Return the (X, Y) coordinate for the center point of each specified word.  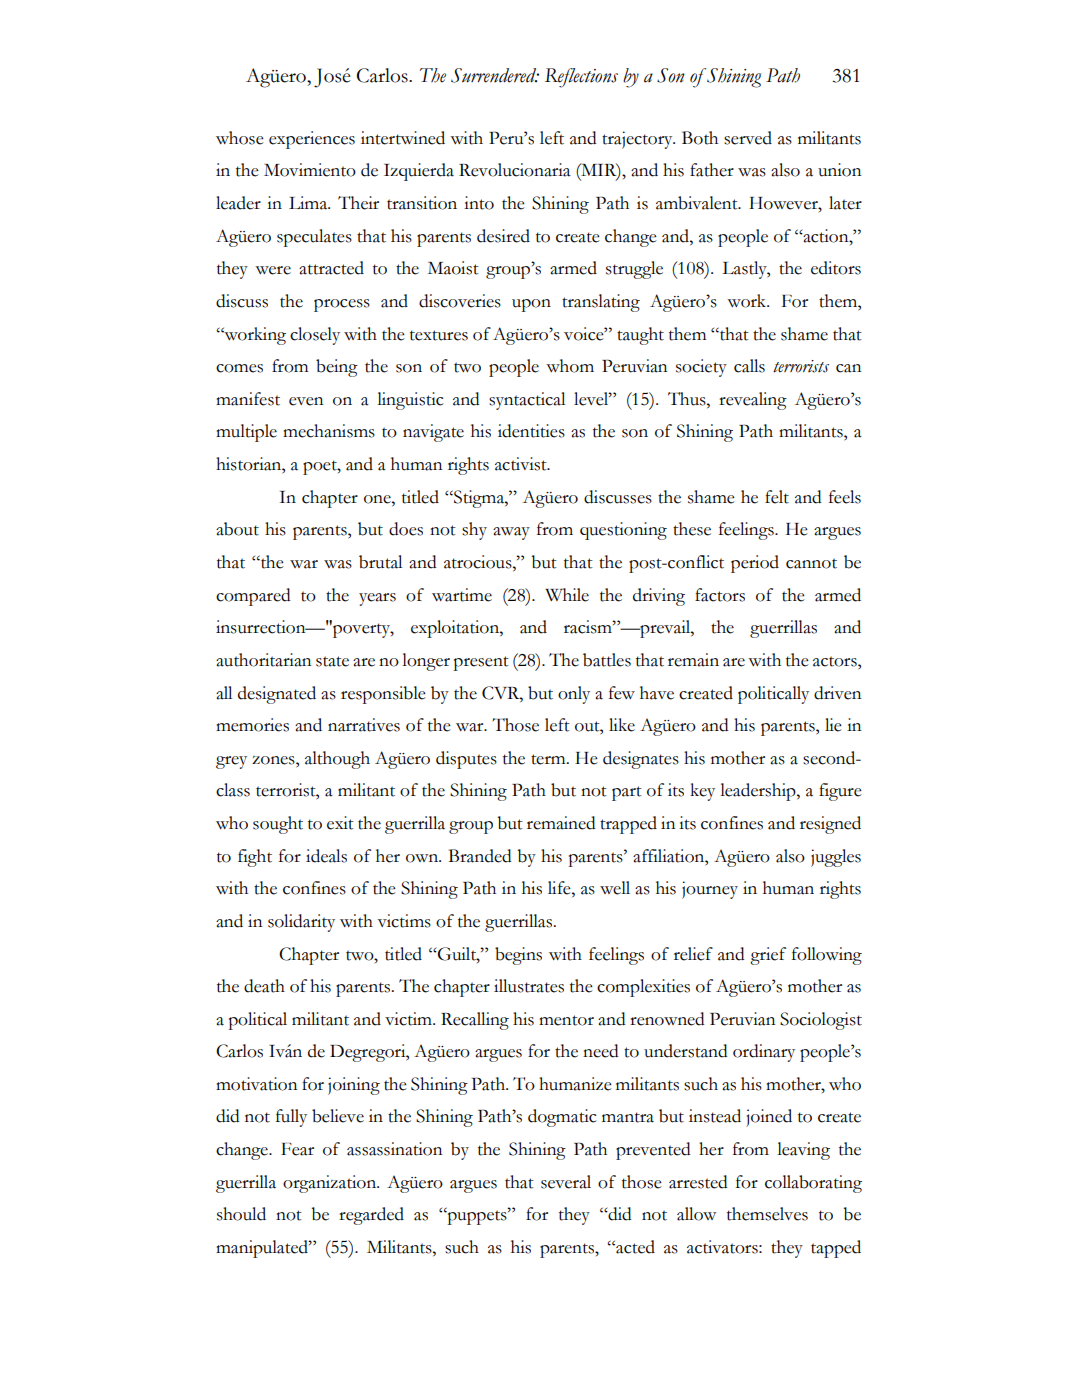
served (748, 138)
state (332, 661)
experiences (312, 140)
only (574, 695)
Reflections (581, 78)
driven (837, 693)
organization (331, 1184)
